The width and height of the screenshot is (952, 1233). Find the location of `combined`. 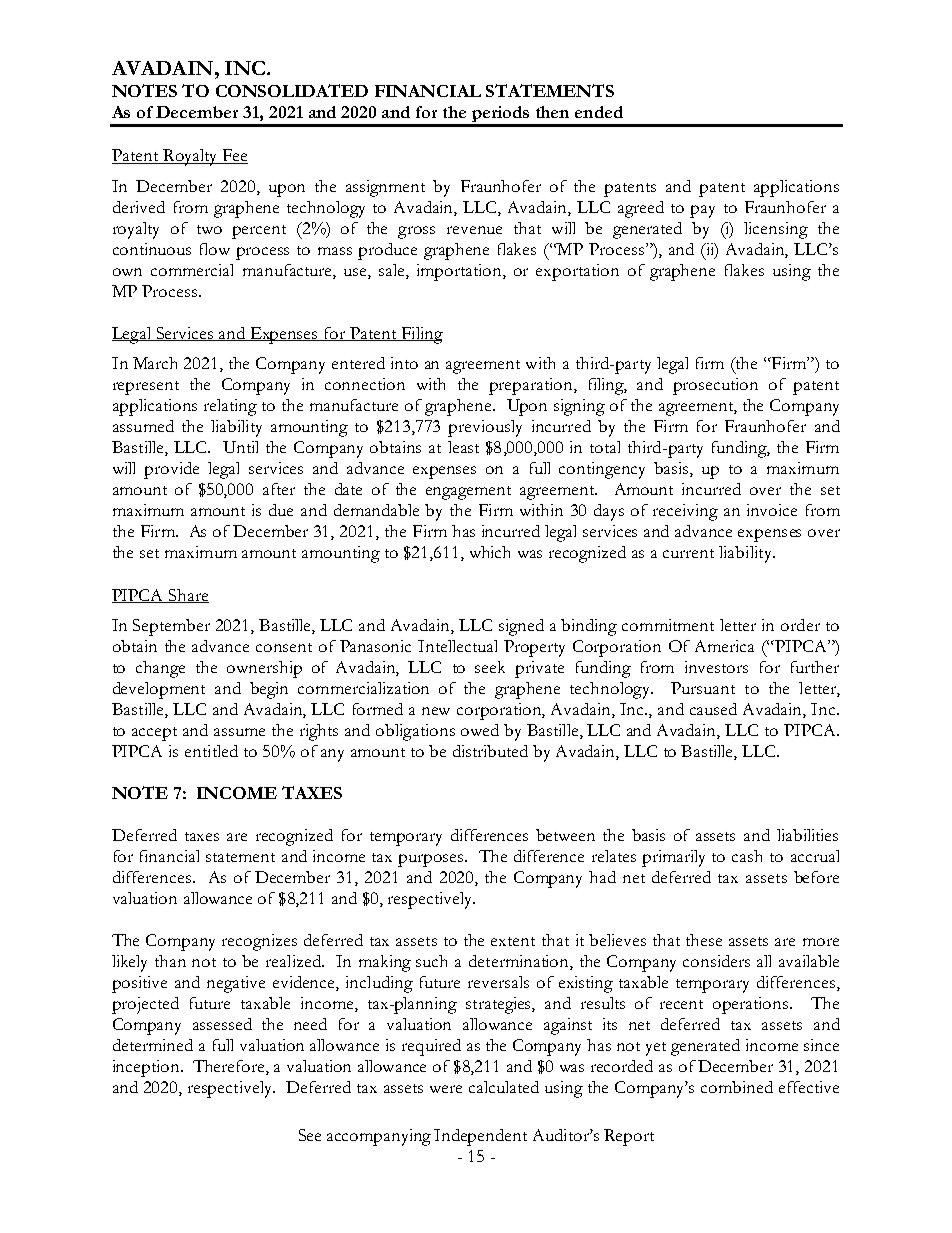

combined is located at coordinates (737, 1087).
